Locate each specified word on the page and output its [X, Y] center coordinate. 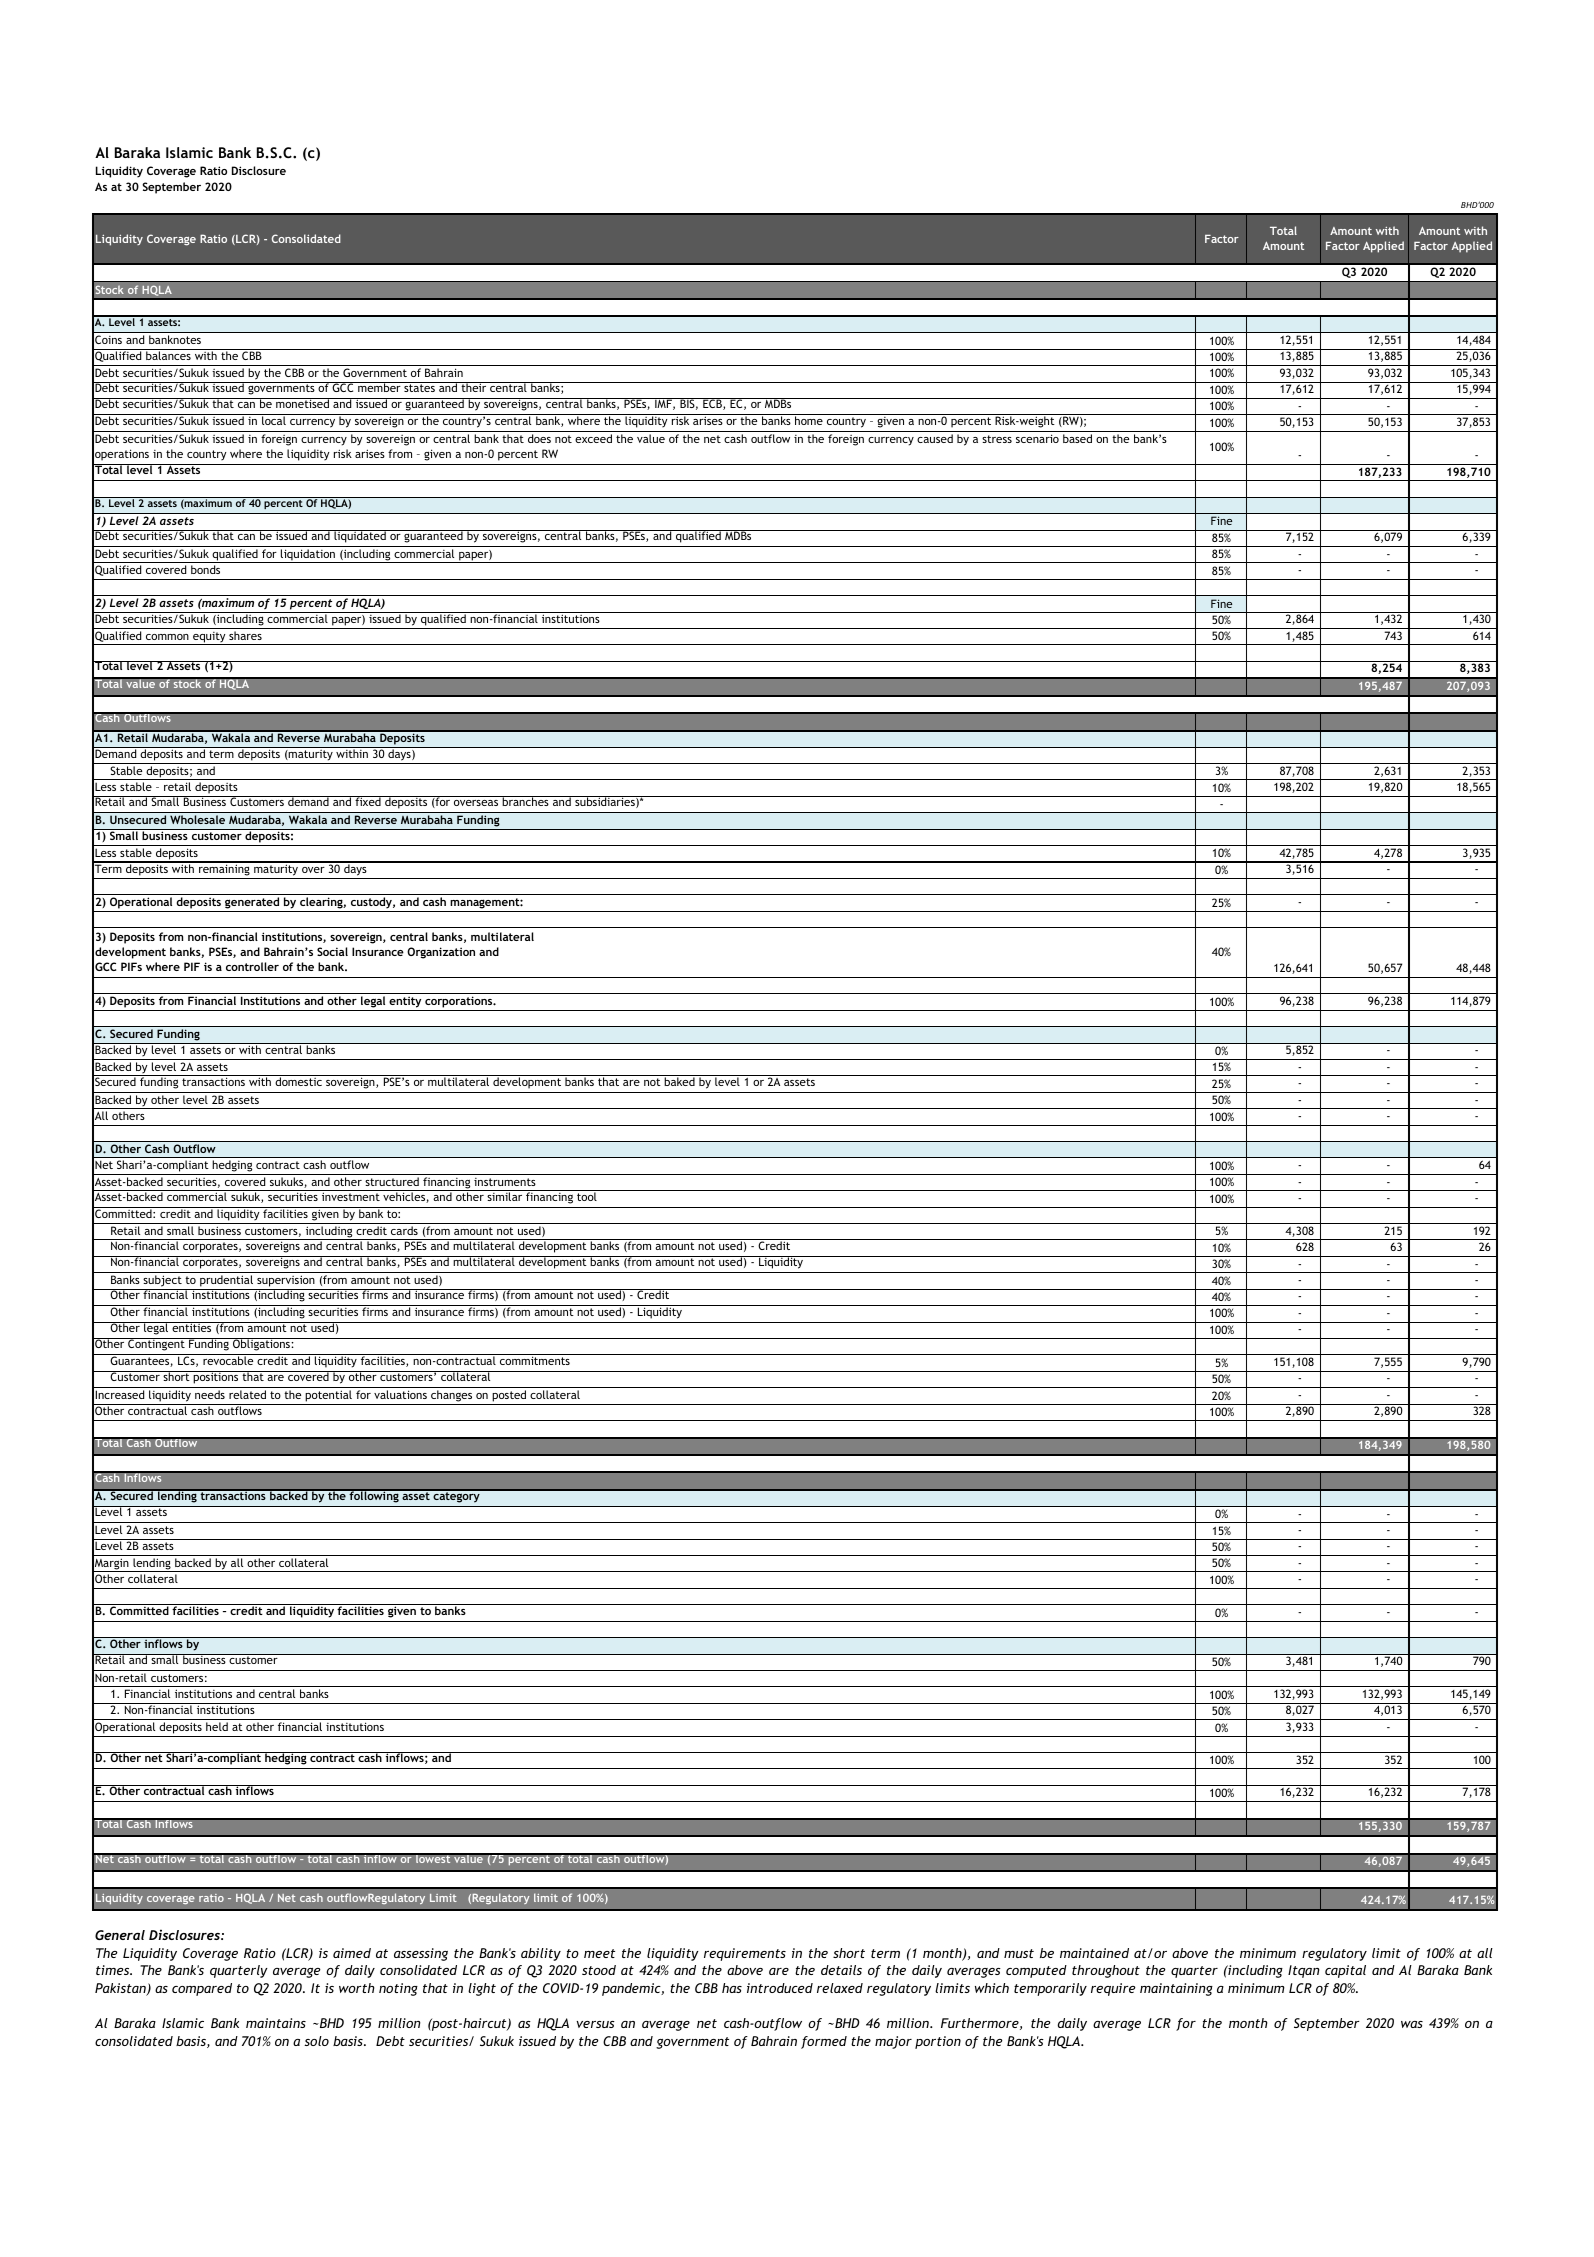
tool [587, 1195]
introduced [780, 1988]
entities [192, 1327]
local [274, 419]
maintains [276, 2023]
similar [505, 1195]
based [1077, 438]
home [809, 419]
